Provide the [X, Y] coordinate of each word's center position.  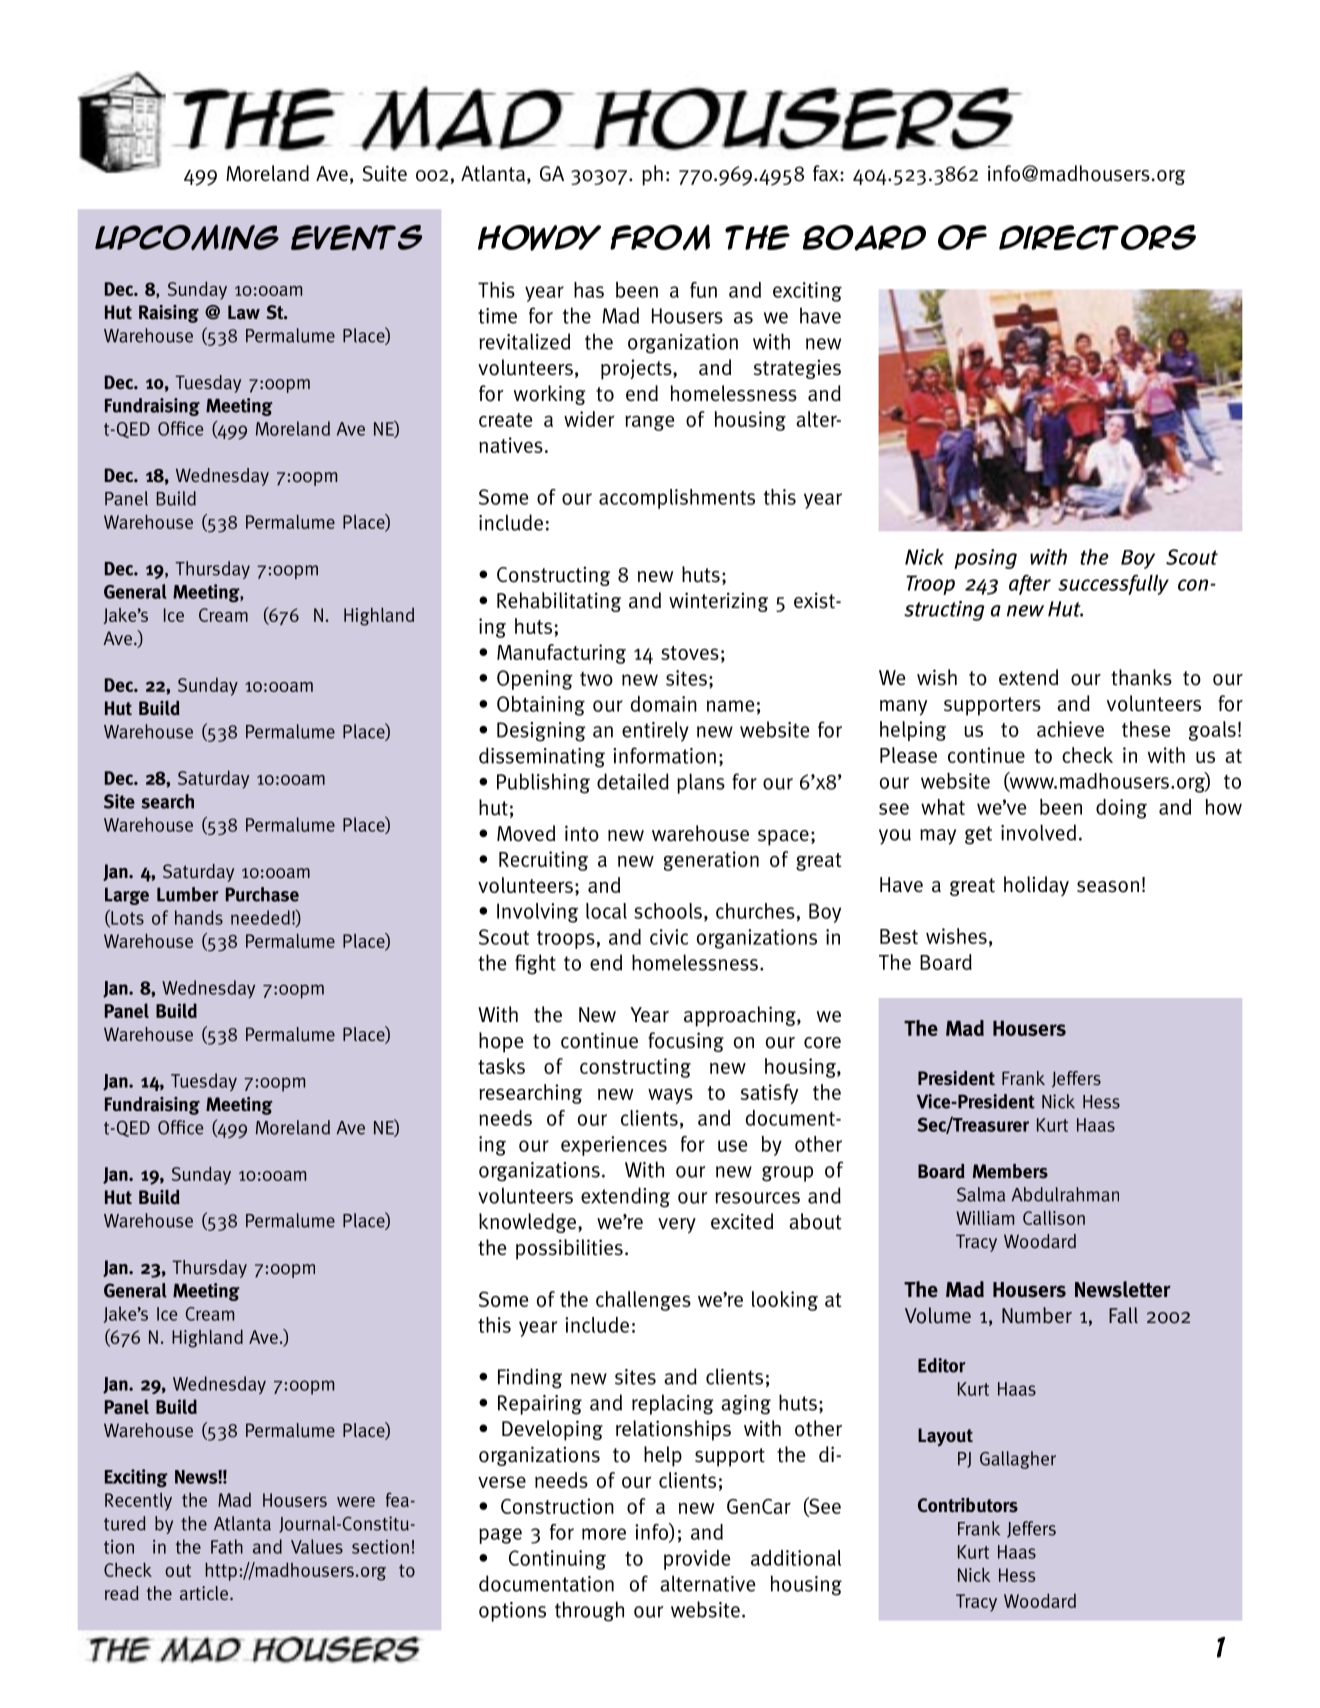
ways [670, 1096]
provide [697, 1560]
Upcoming [187, 237]
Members [1010, 1171]
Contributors [968, 1505]
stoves [690, 653]
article [204, 1593]
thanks [1141, 677]
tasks [501, 1066]
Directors [1097, 237]
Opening [535, 680]
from [660, 237]
